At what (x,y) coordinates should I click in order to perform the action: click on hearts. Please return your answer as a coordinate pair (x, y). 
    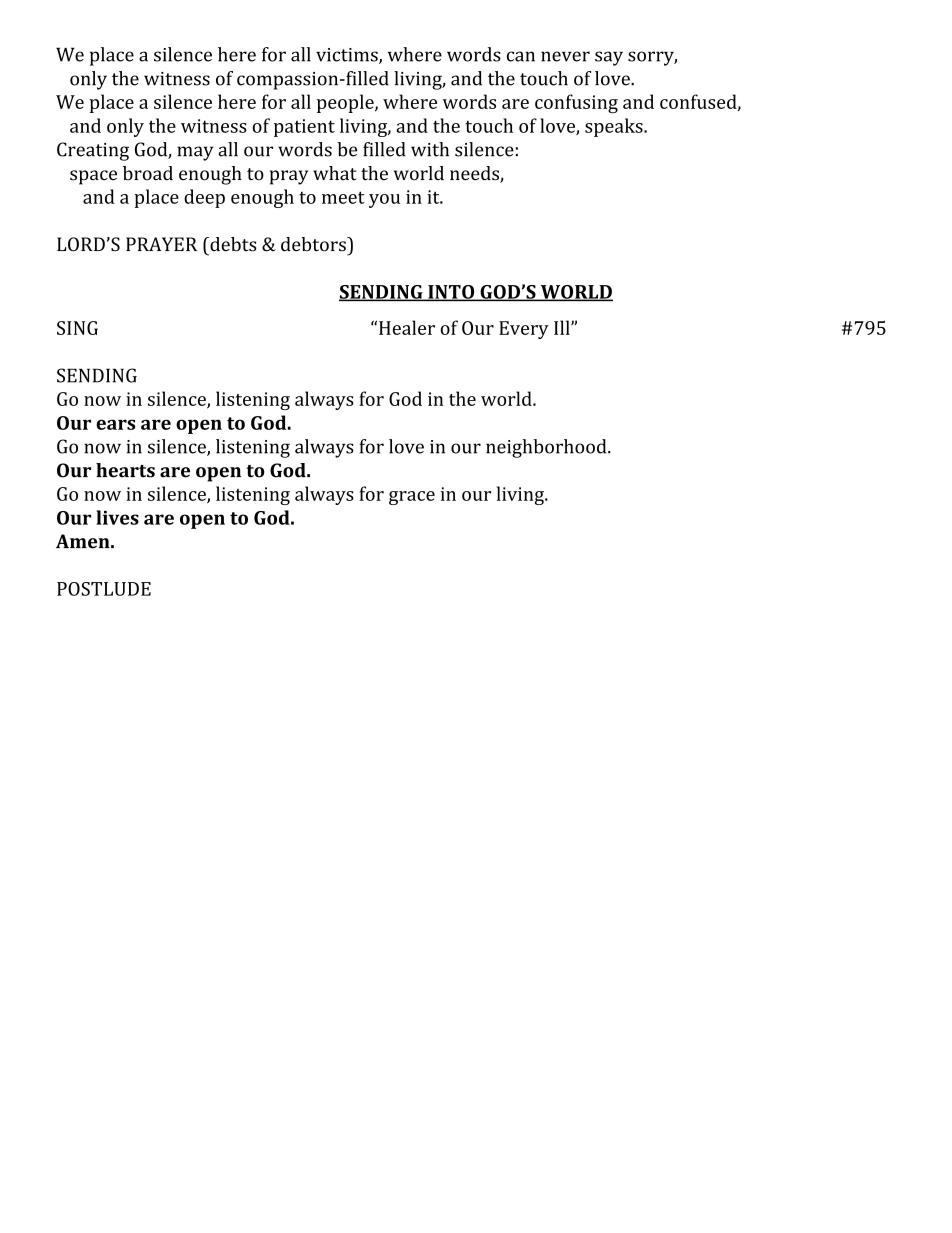
    Looking at the image, I should click on (125, 470).
